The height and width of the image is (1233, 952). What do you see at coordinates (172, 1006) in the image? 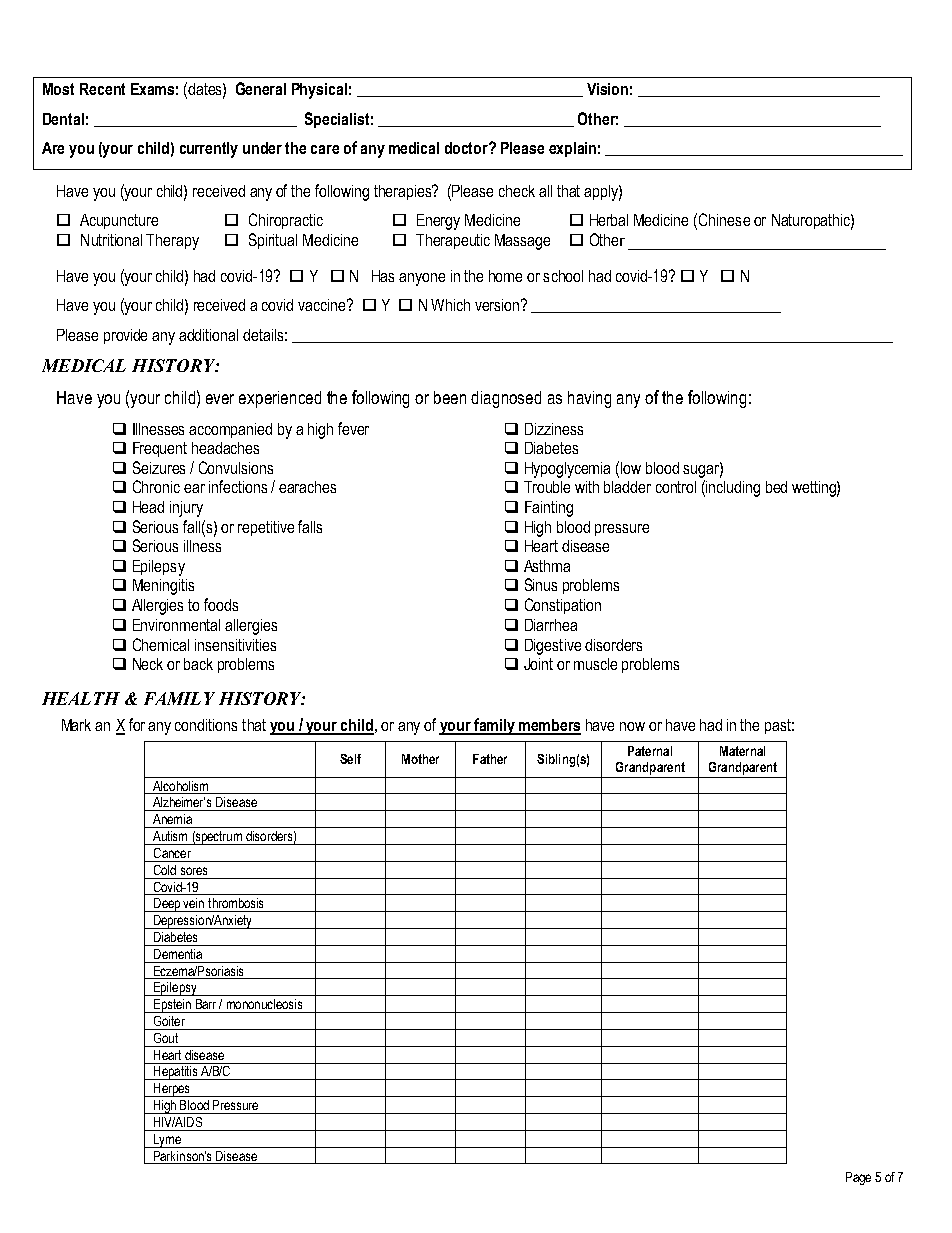
I see `Epstein` at bounding box center [172, 1006].
